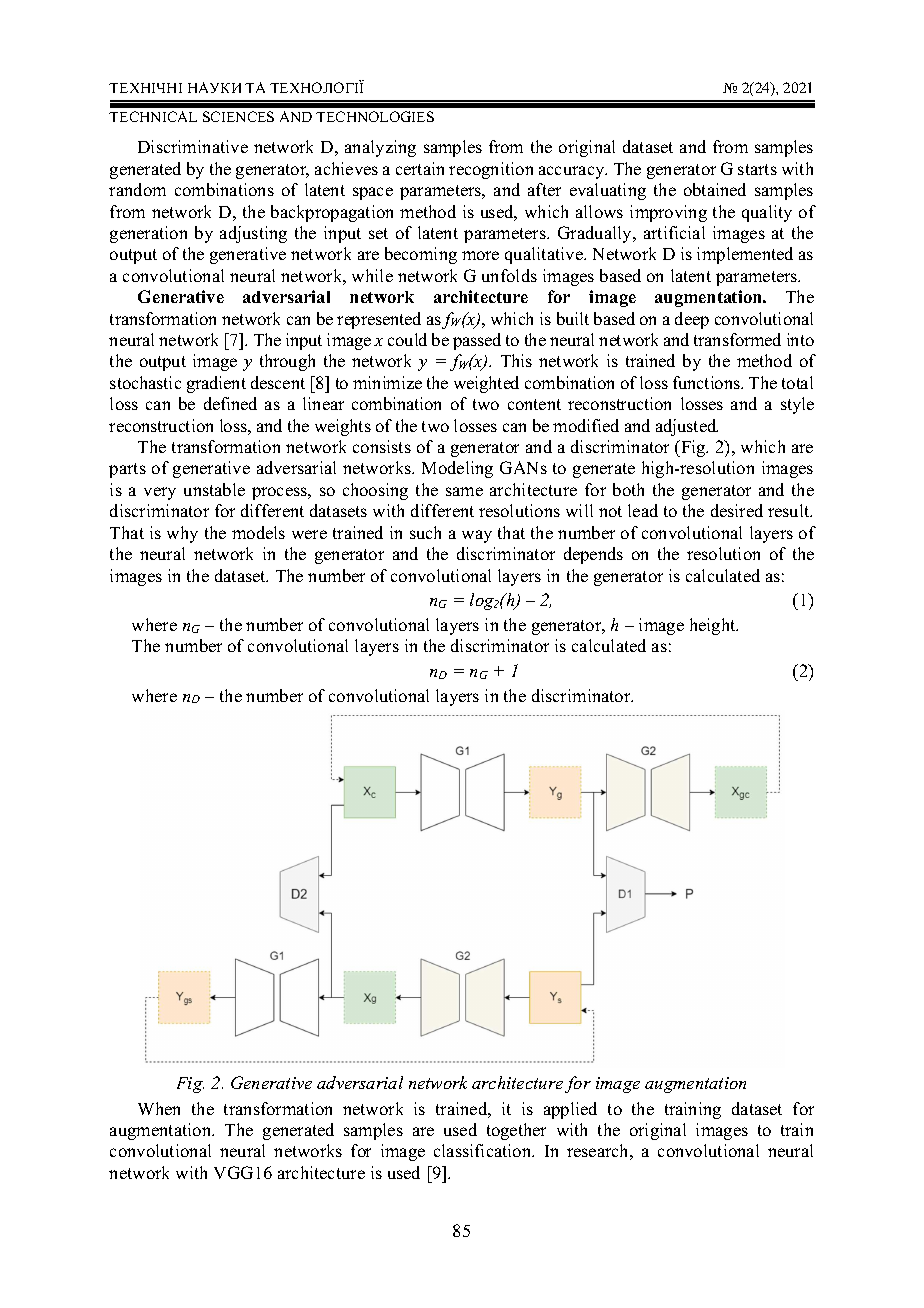 The width and height of the image is (924, 1308). What do you see at coordinates (708, 382) in the image?
I see `functions` at bounding box center [708, 382].
